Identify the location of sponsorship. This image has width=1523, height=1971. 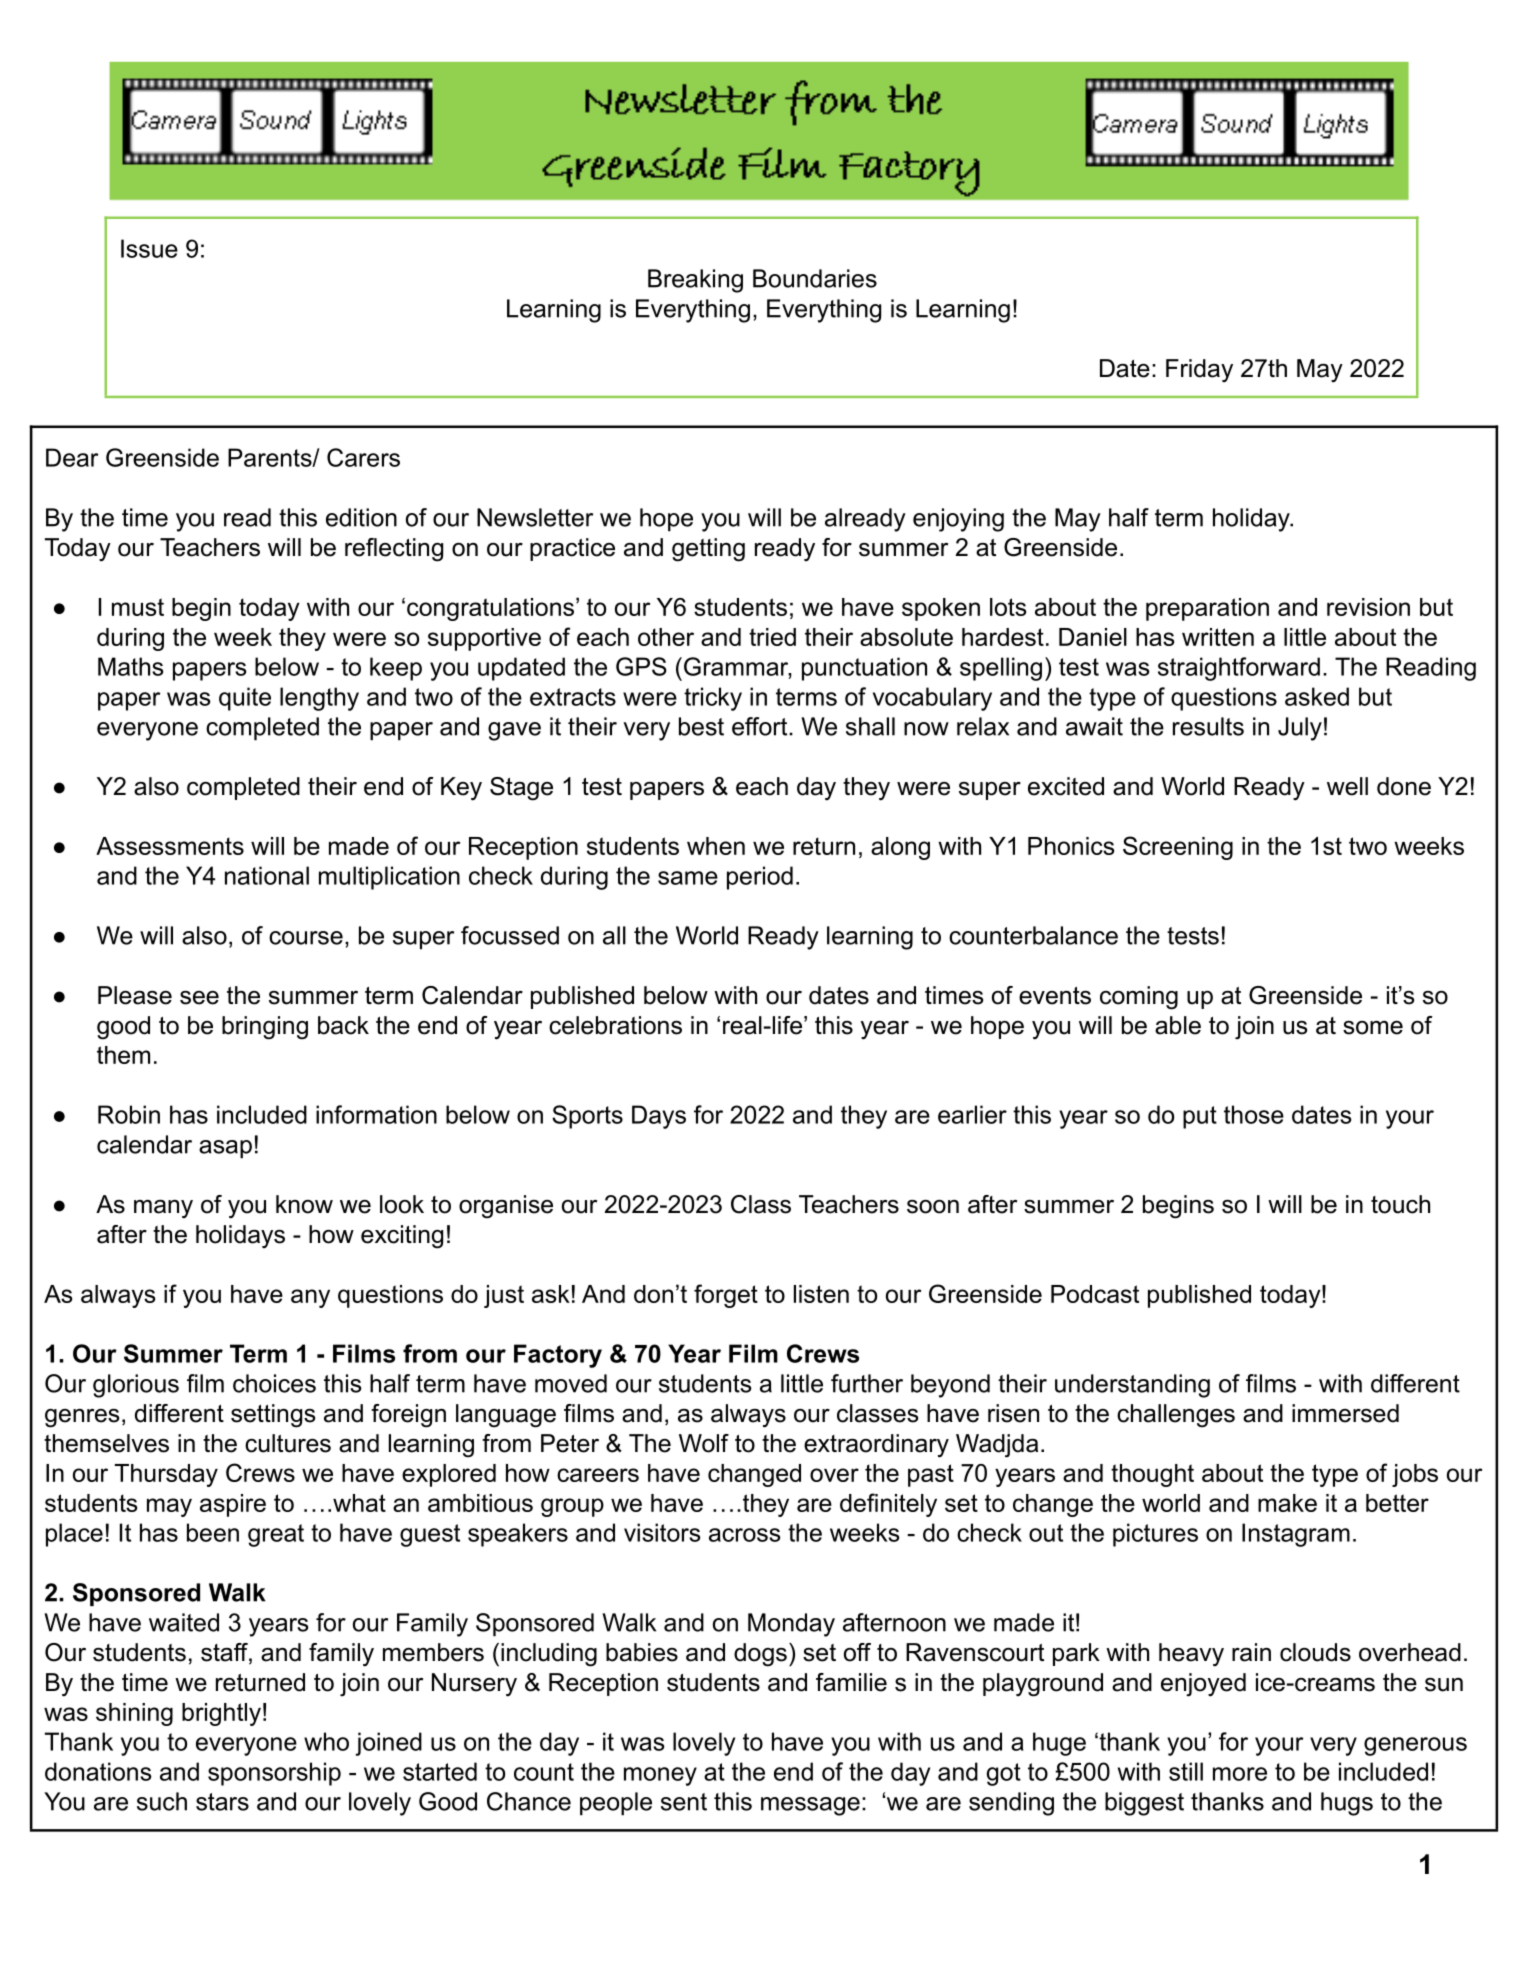
(274, 1774).
